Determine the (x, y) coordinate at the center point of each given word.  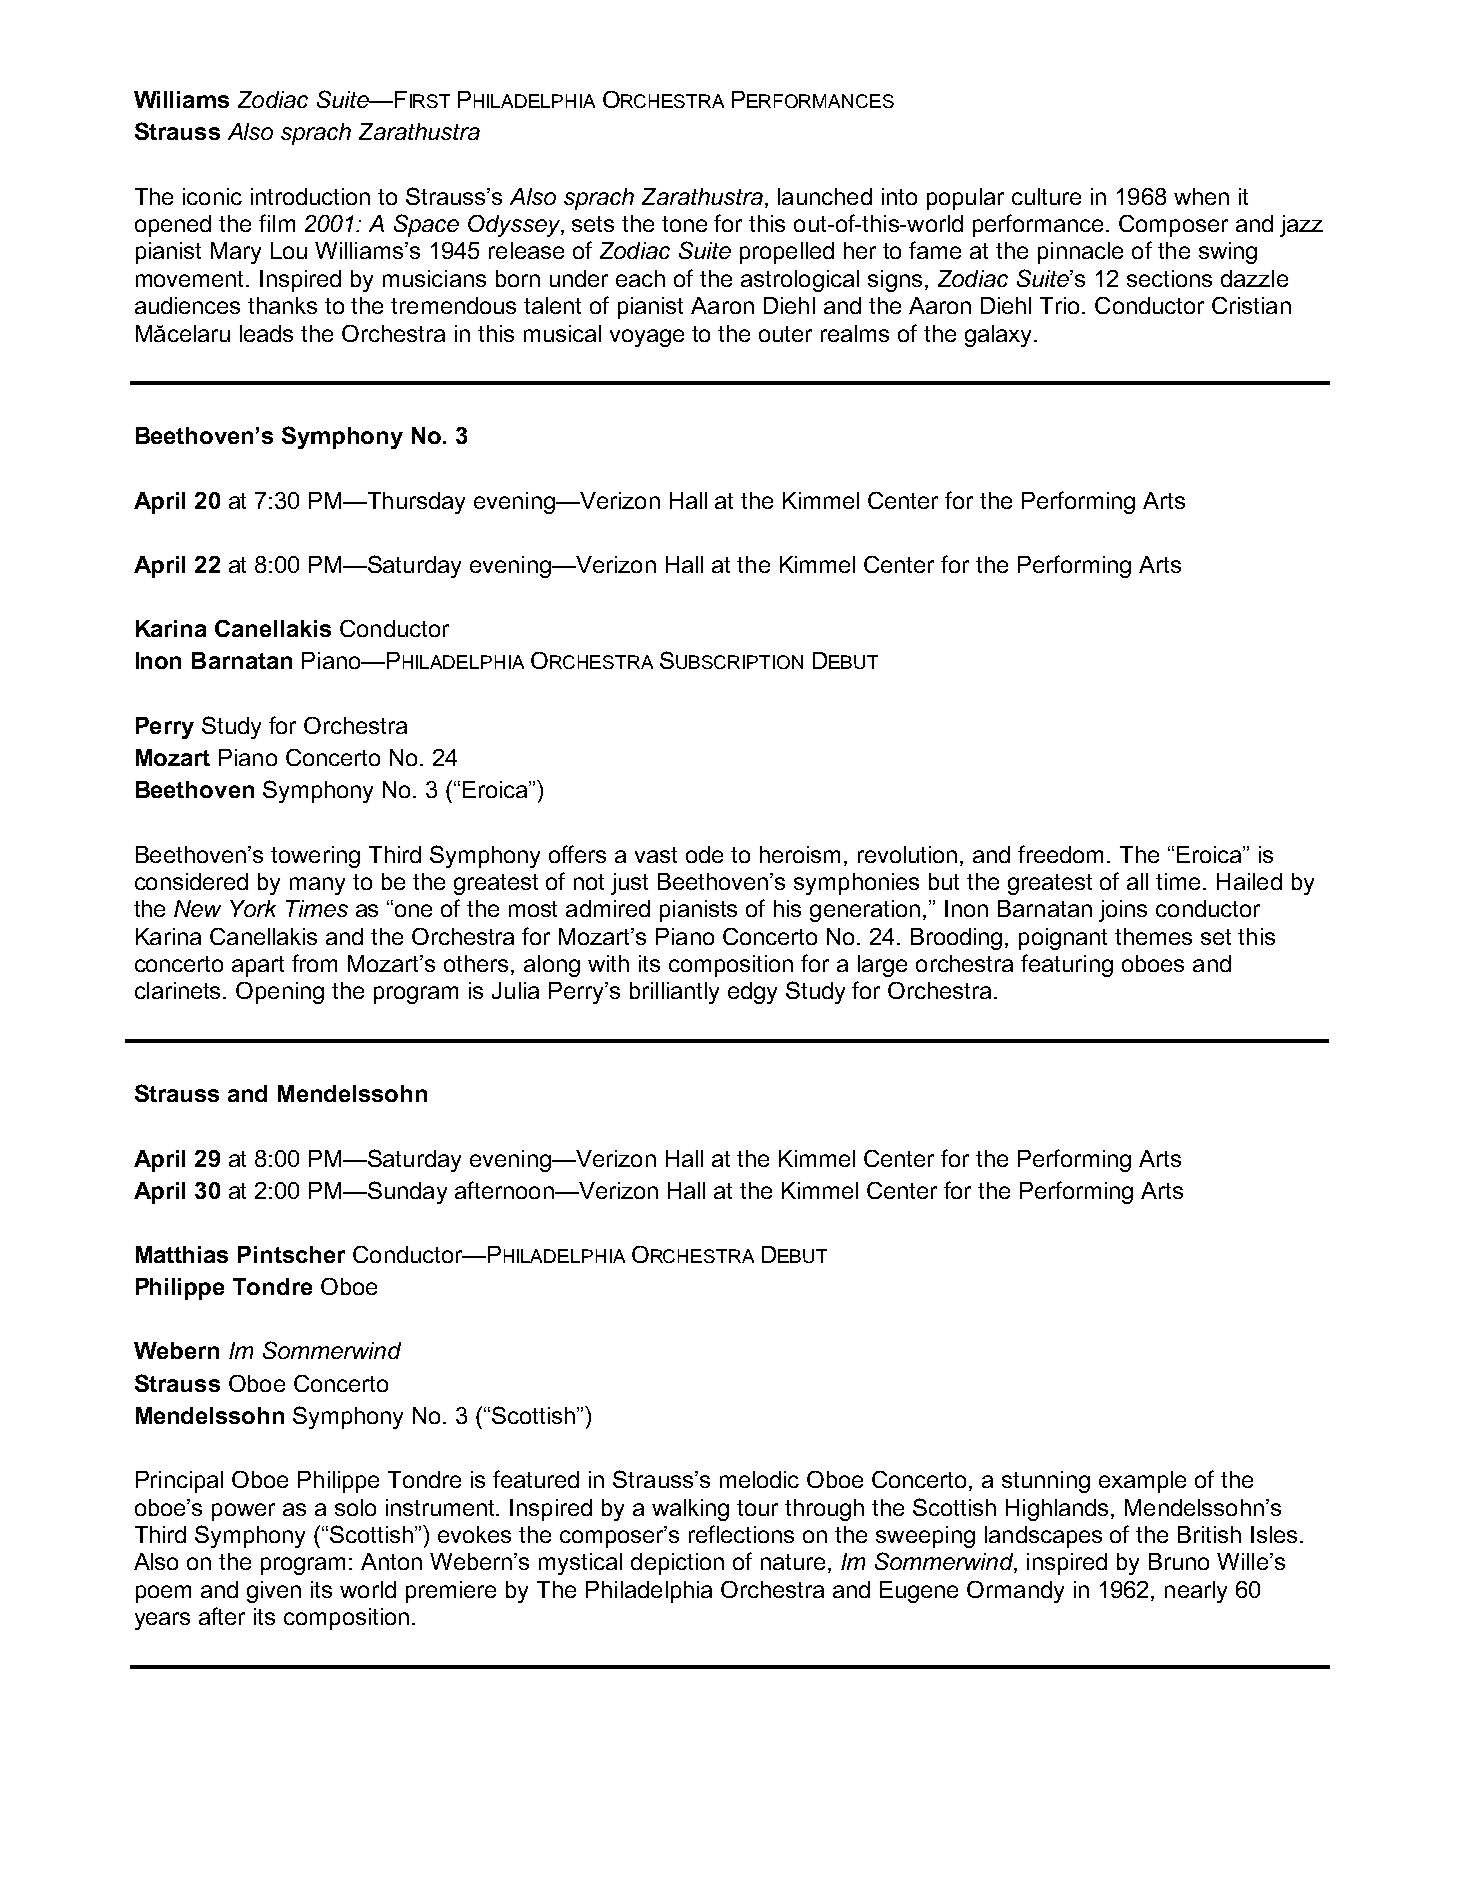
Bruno (1179, 1561)
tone (684, 224)
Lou (289, 250)
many (317, 886)
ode (704, 854)
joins (1123, 911)
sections (1169, 278)
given (274, 1592)
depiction (677, 1564)
